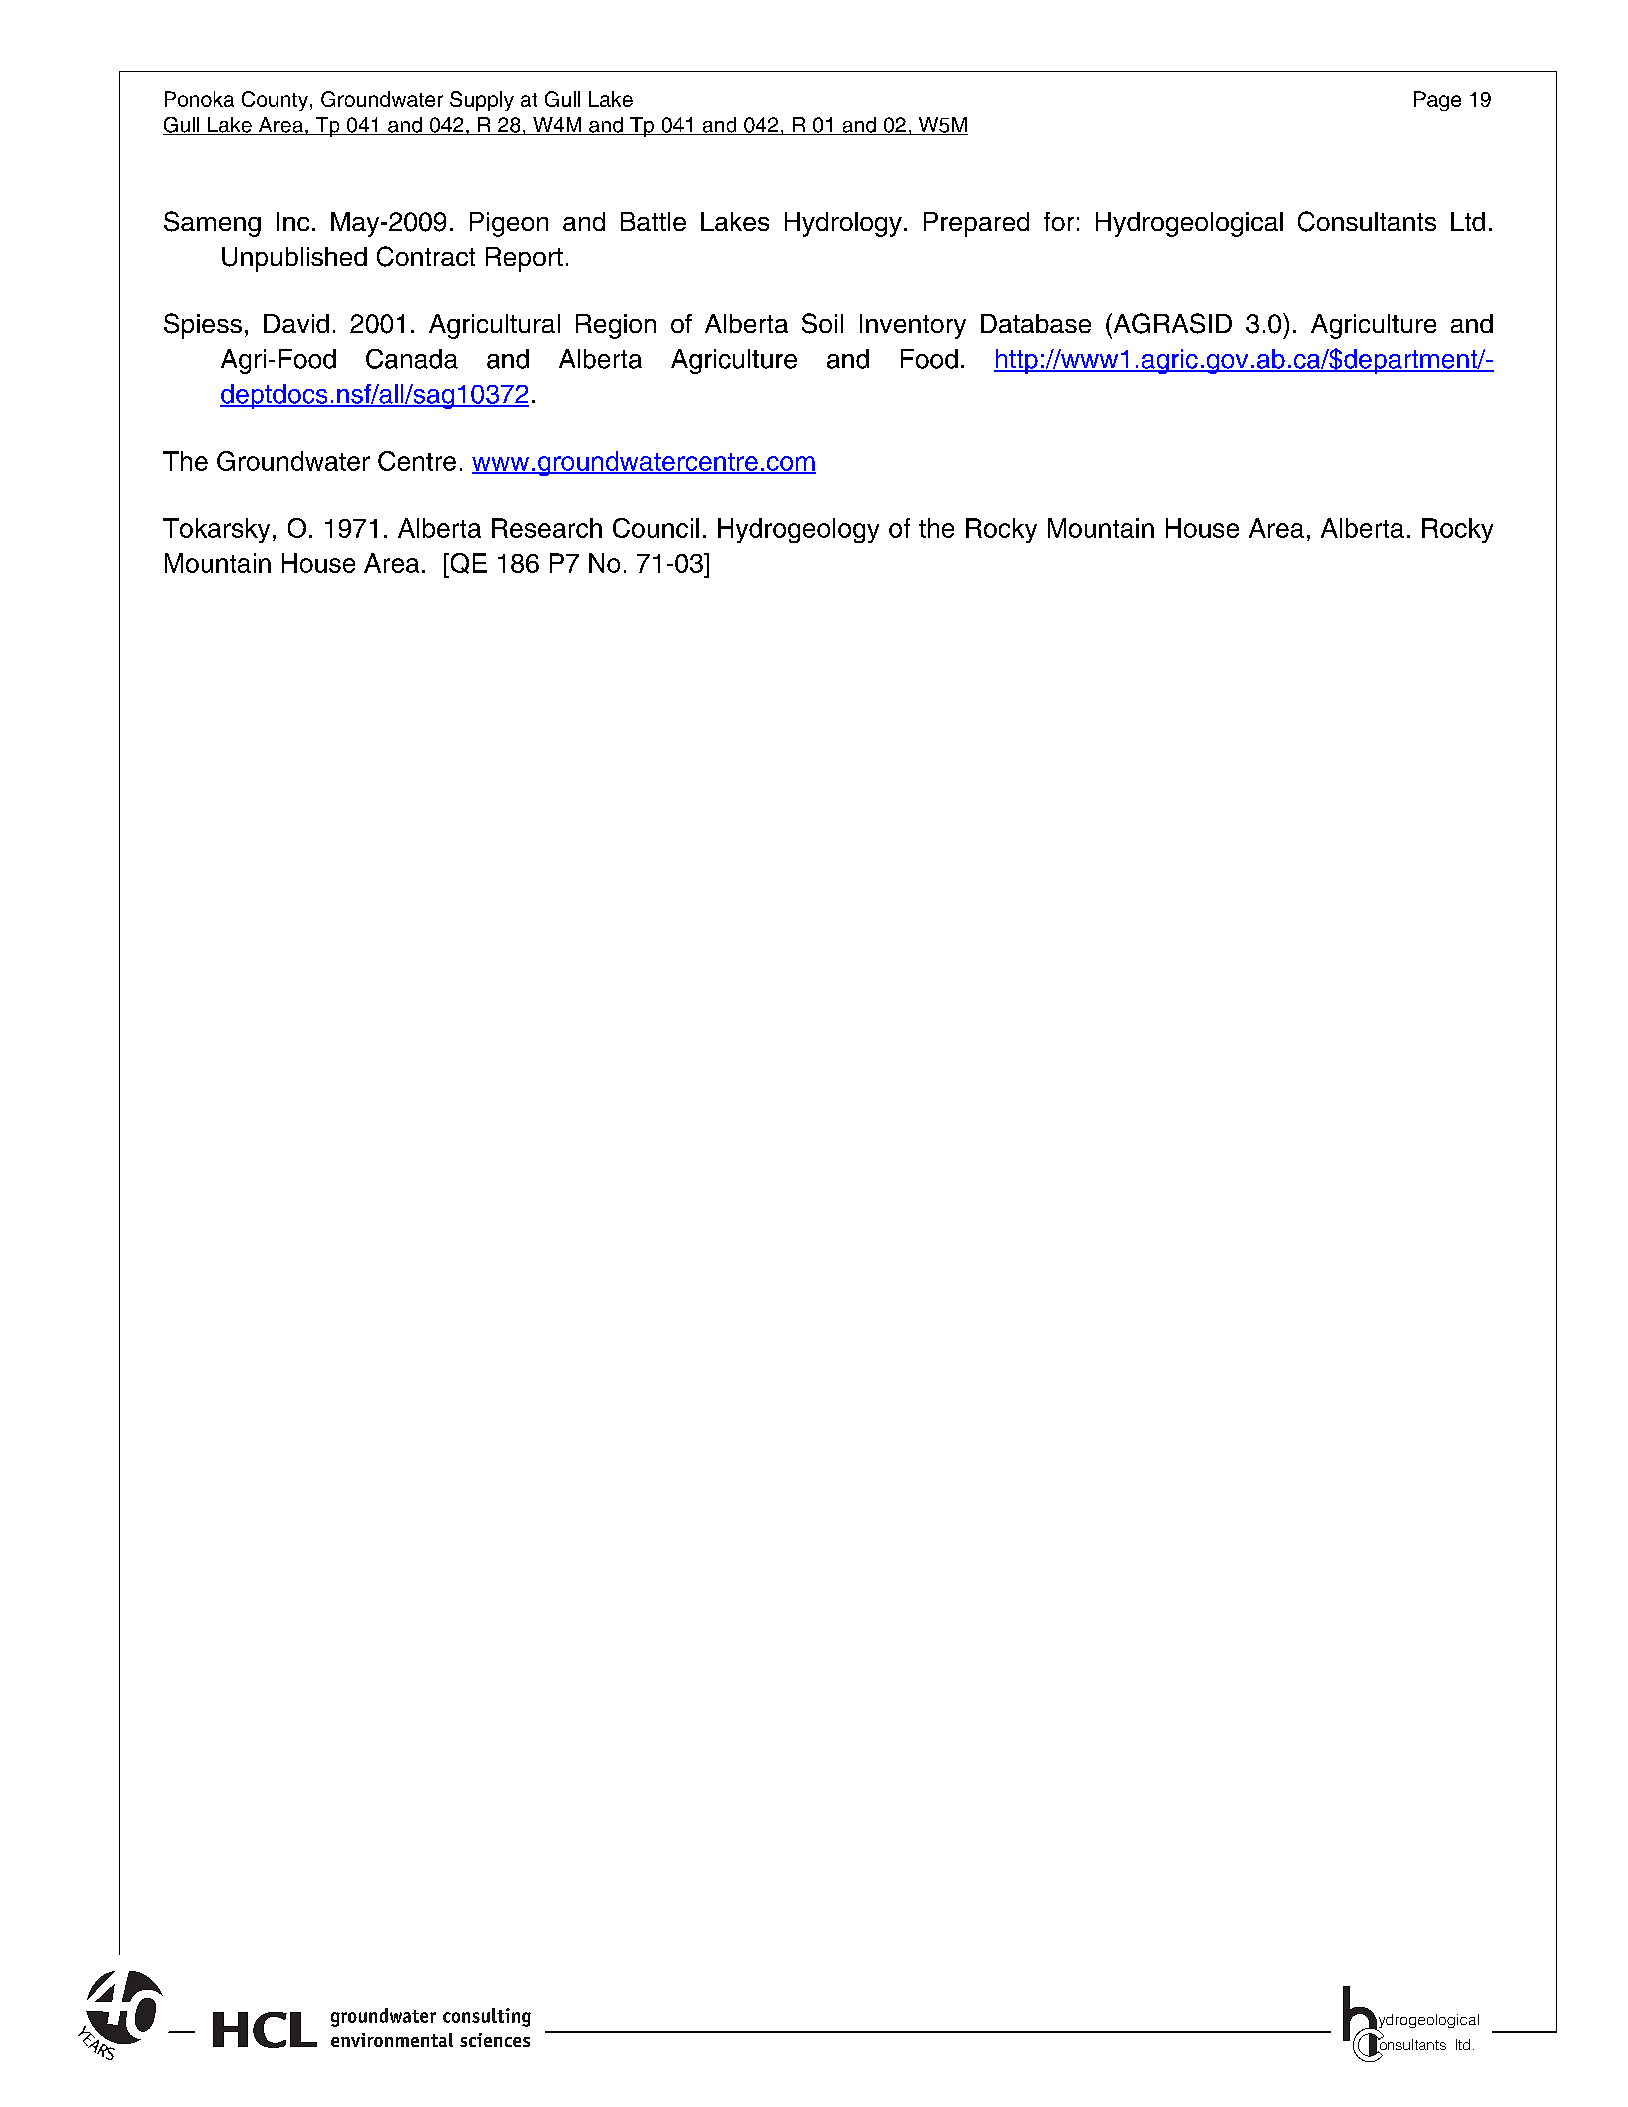  I want to click on Database, so click(1036, 323).
